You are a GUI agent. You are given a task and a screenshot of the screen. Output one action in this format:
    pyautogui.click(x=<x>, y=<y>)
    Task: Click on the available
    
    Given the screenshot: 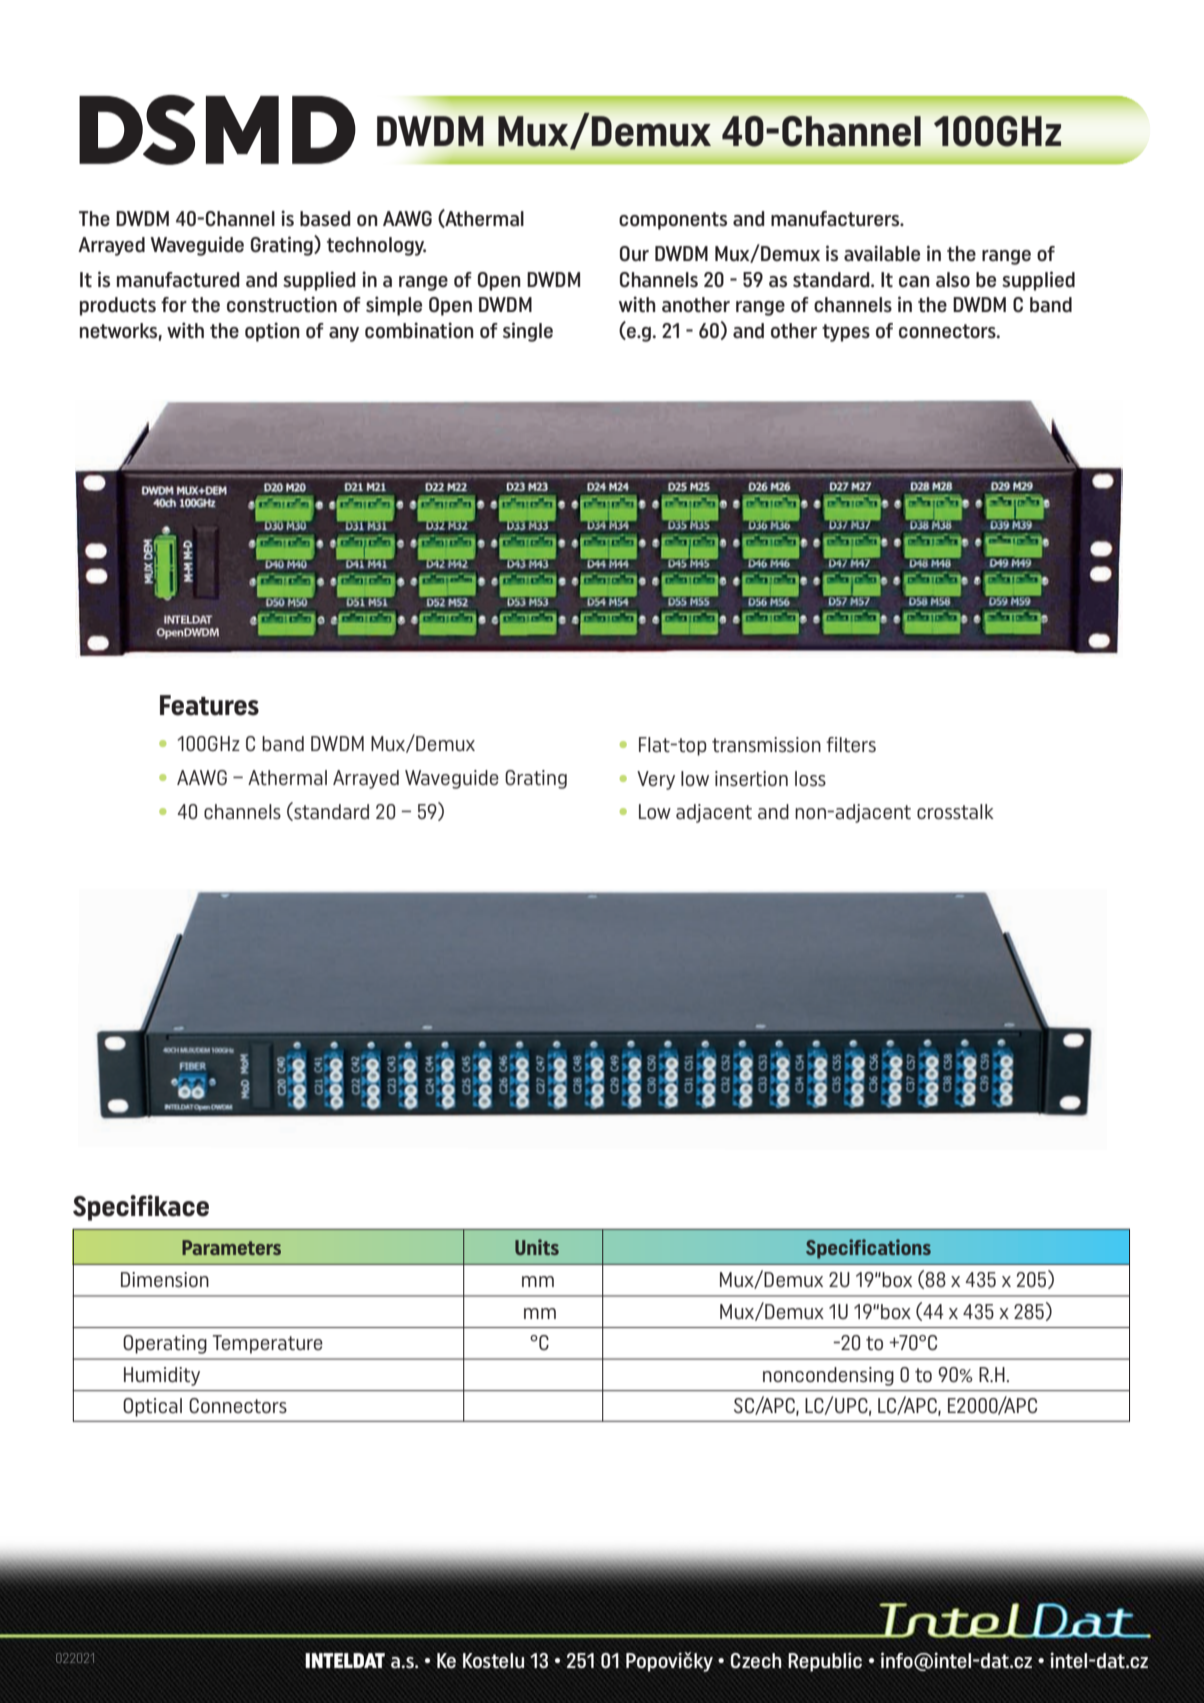 What is the action you would take?
    pyautogui.click(x=882, y=253)
